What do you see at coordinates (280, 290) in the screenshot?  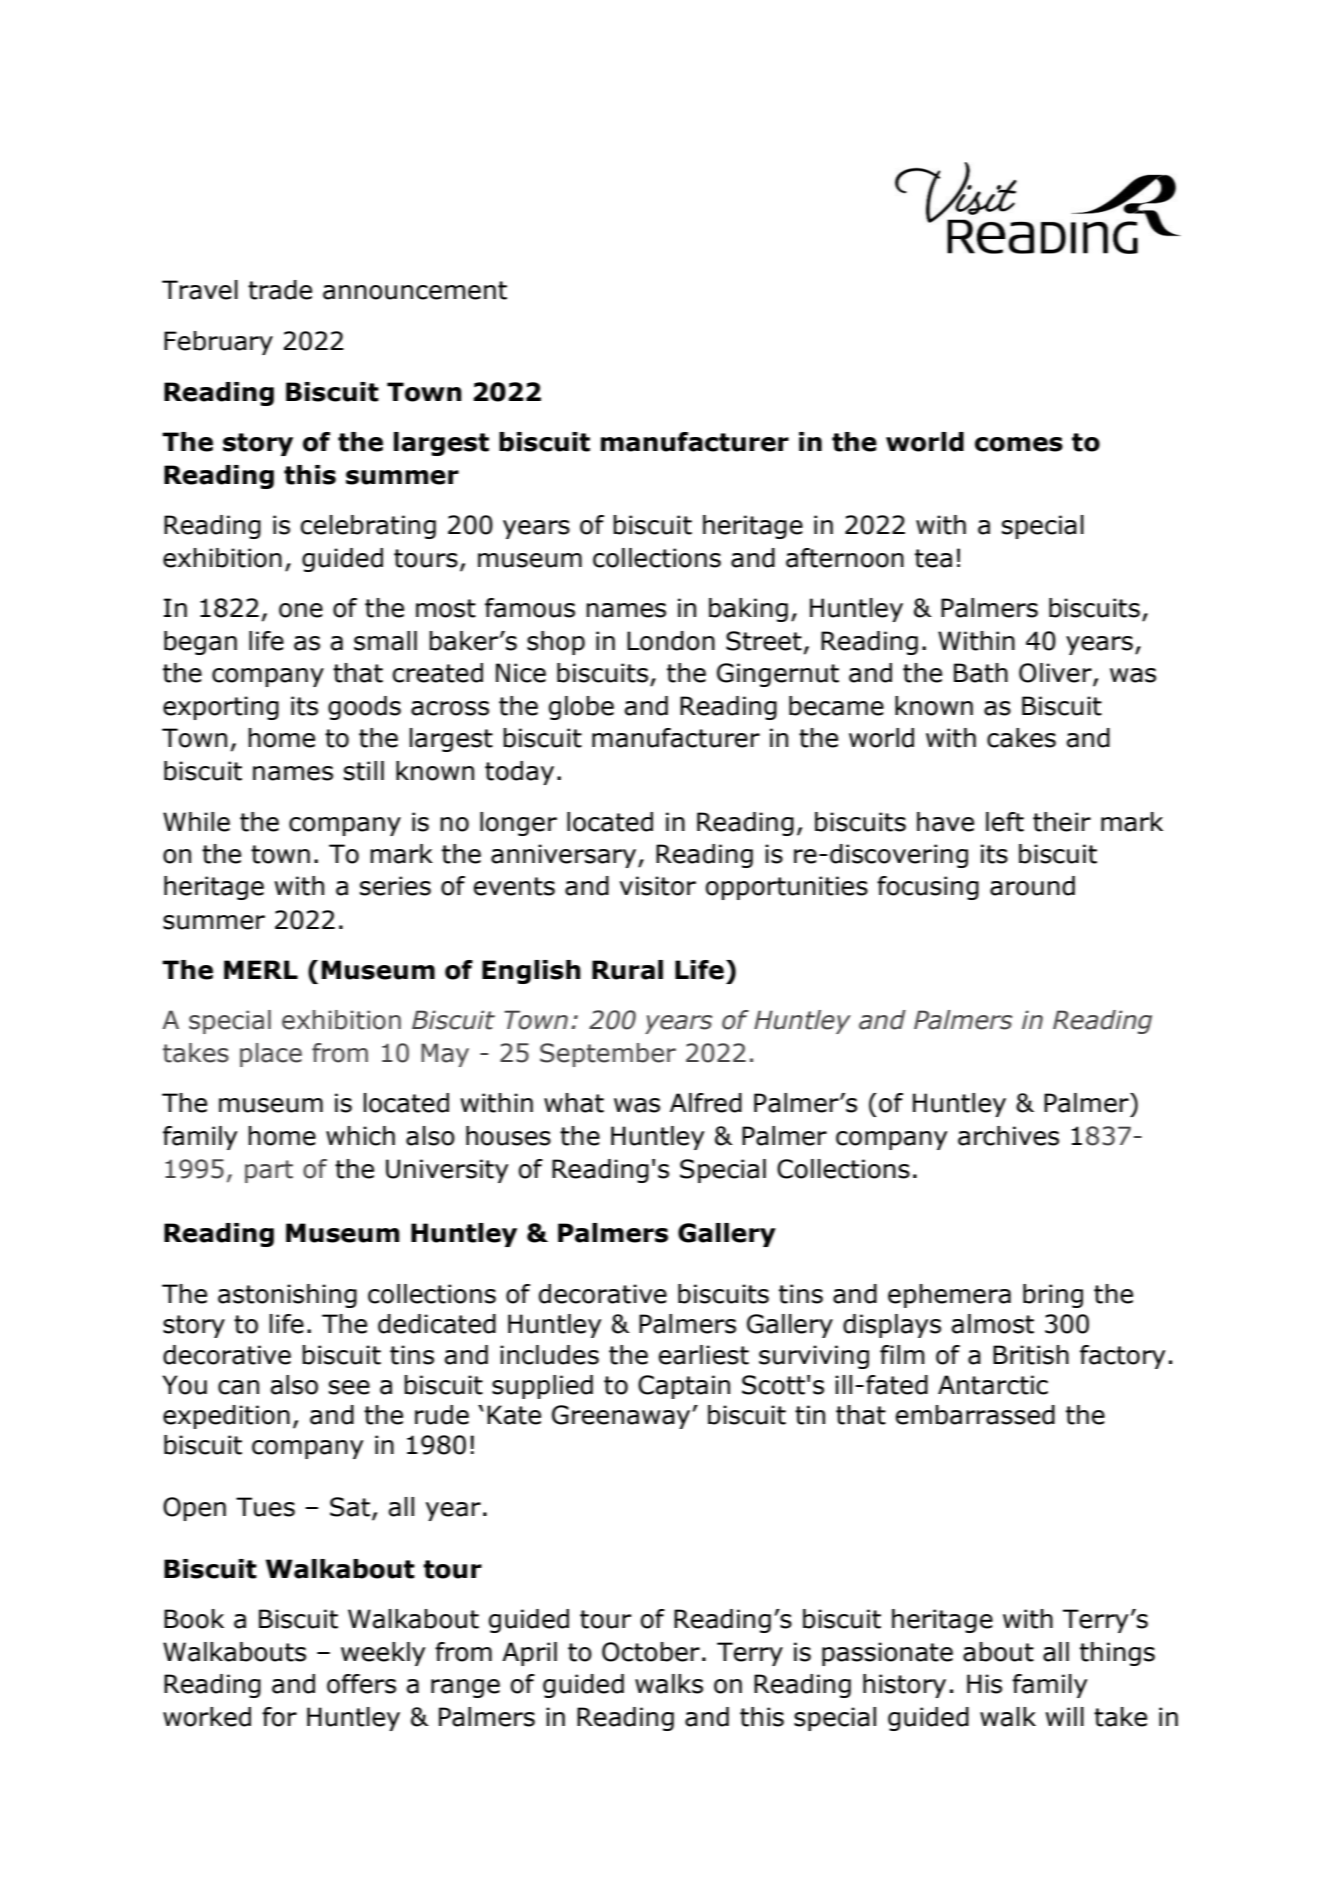 I see `trade` at bounding box center [280, 290].
